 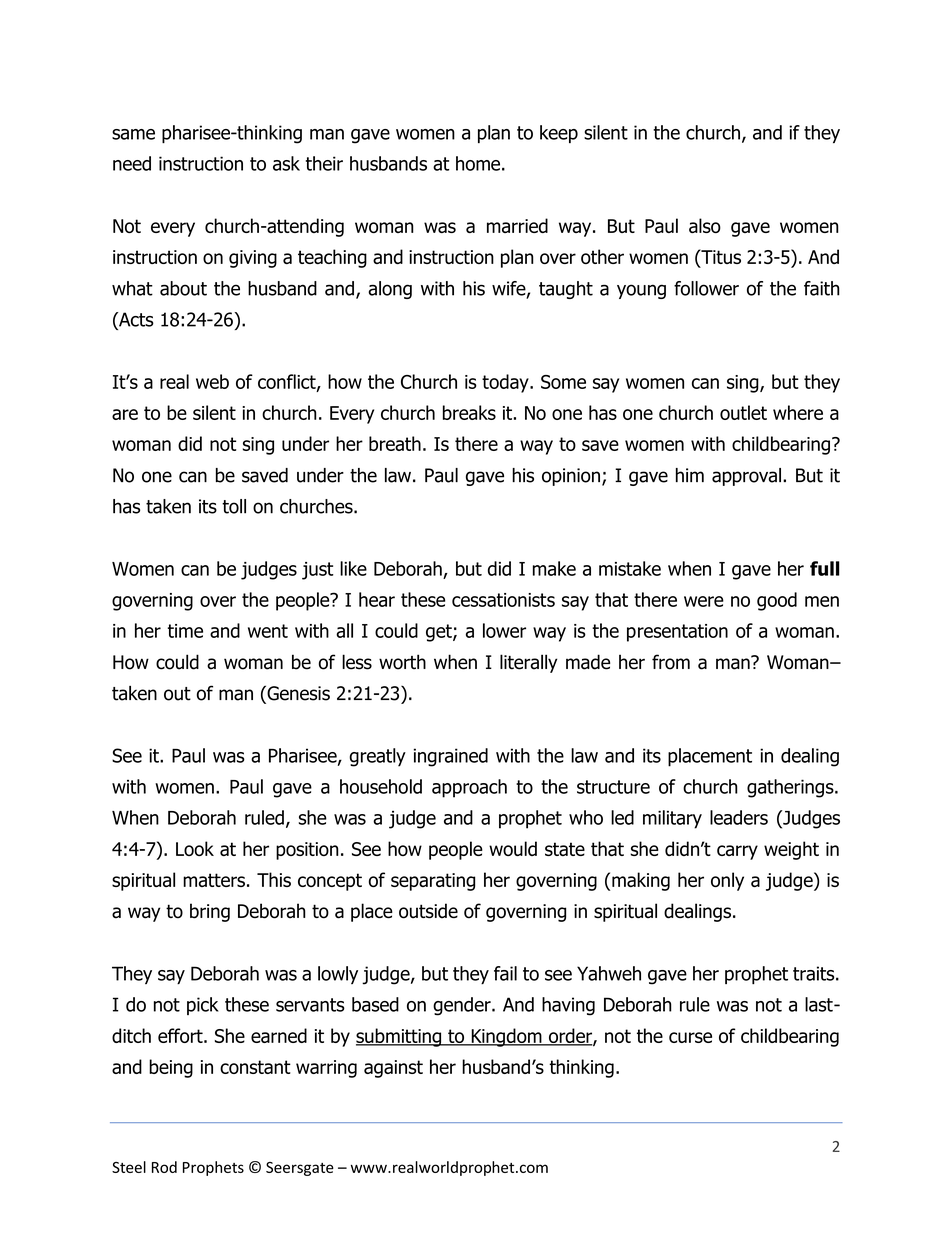 What do you see at coordinates (393, 1069) in the screenshot?
I see `against` at bounding box center [393, 1069].
